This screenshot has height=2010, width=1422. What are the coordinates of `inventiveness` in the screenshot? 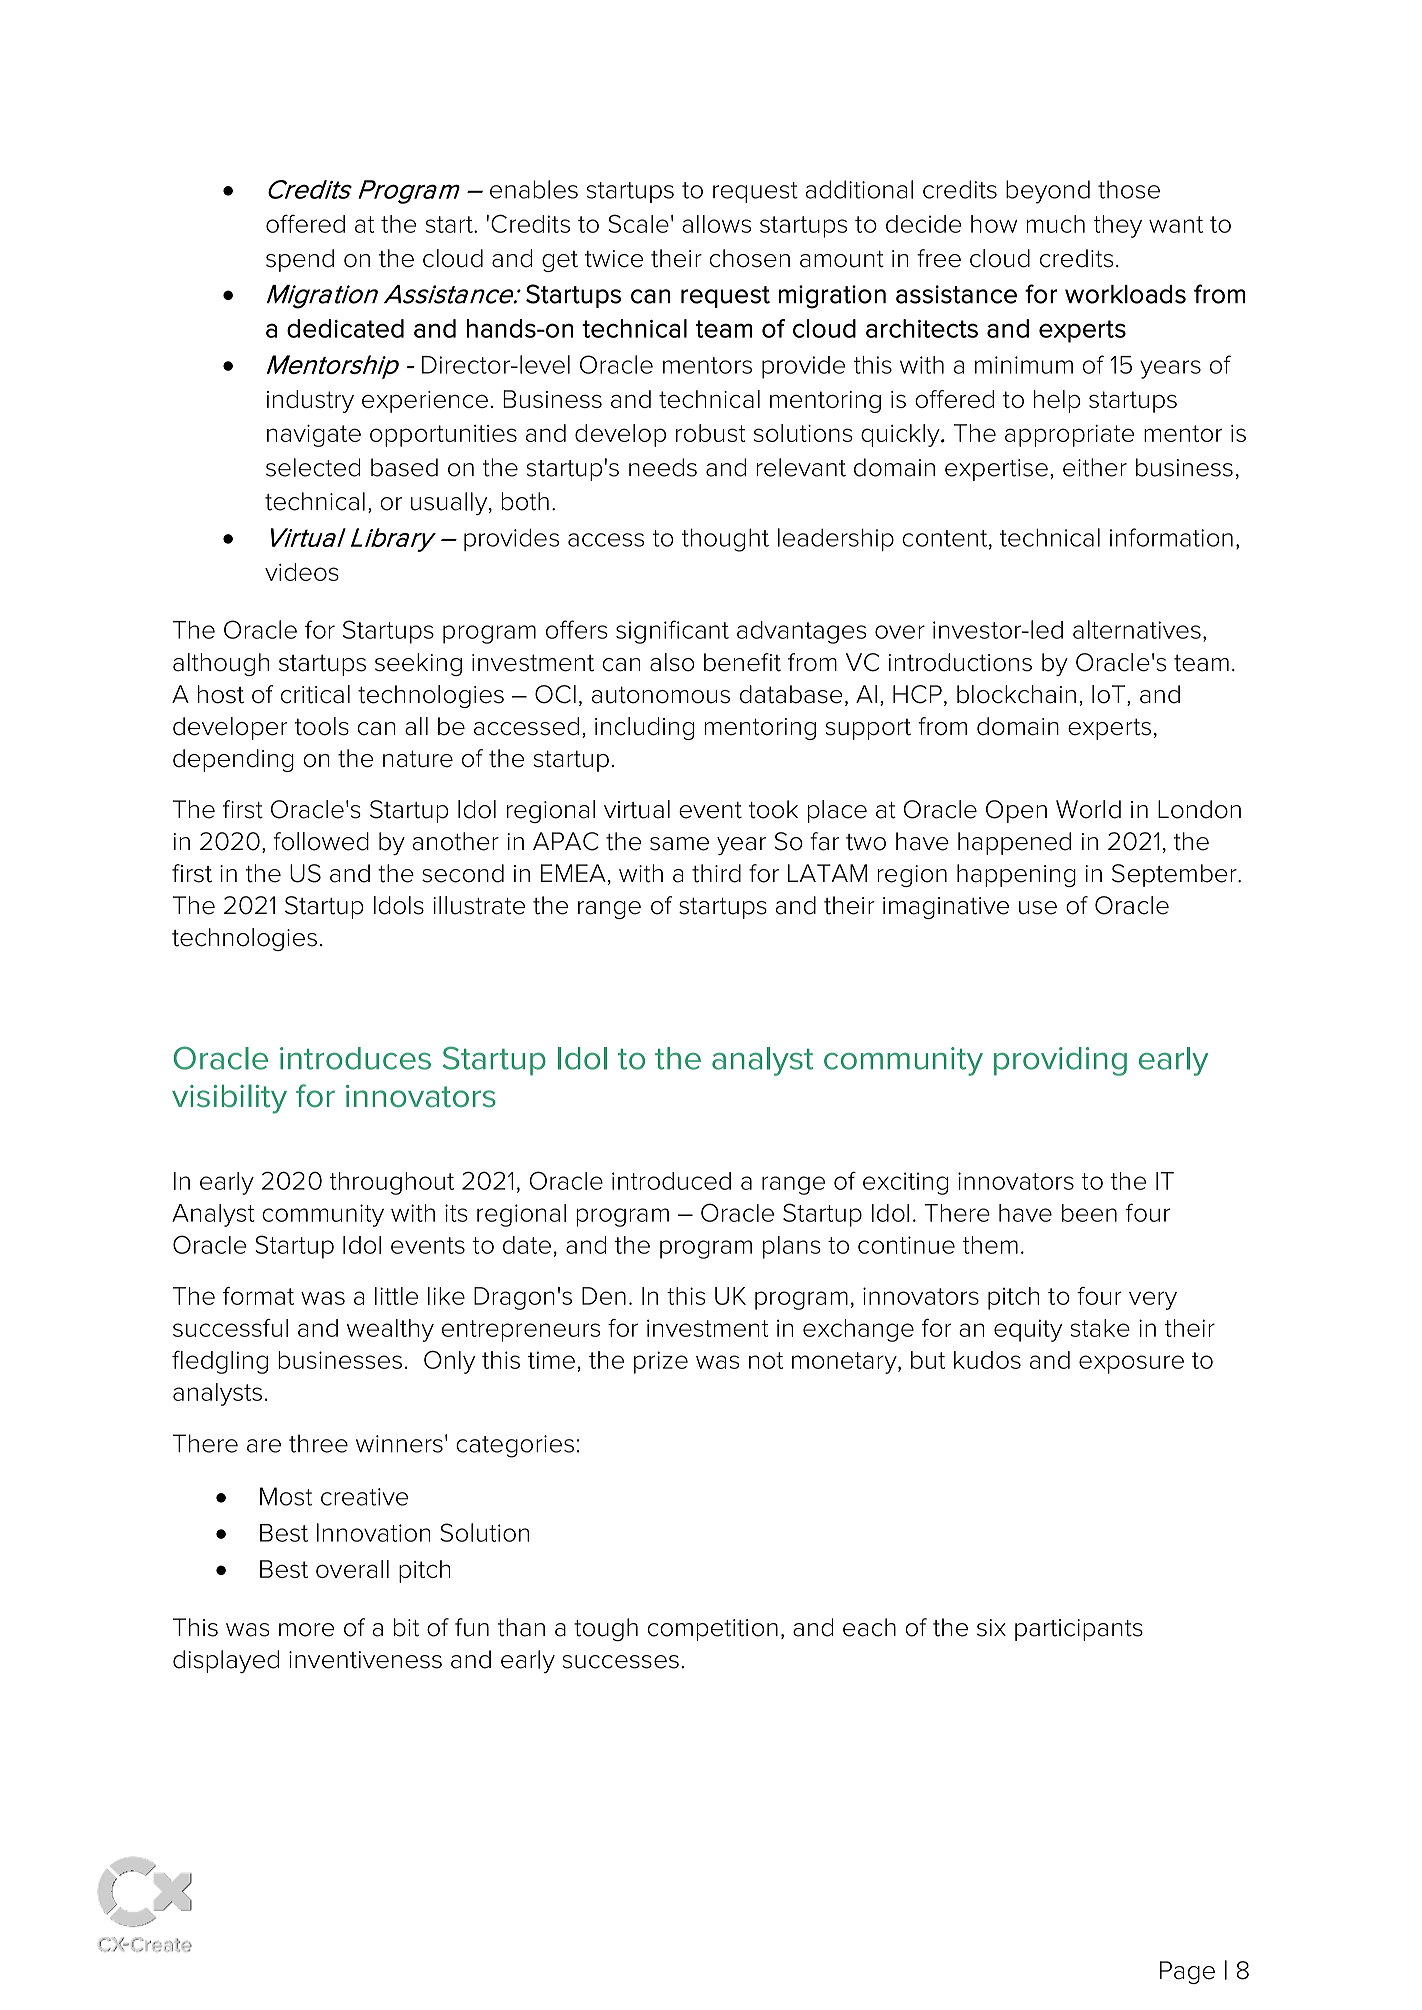 It's located at (365, 1660).
